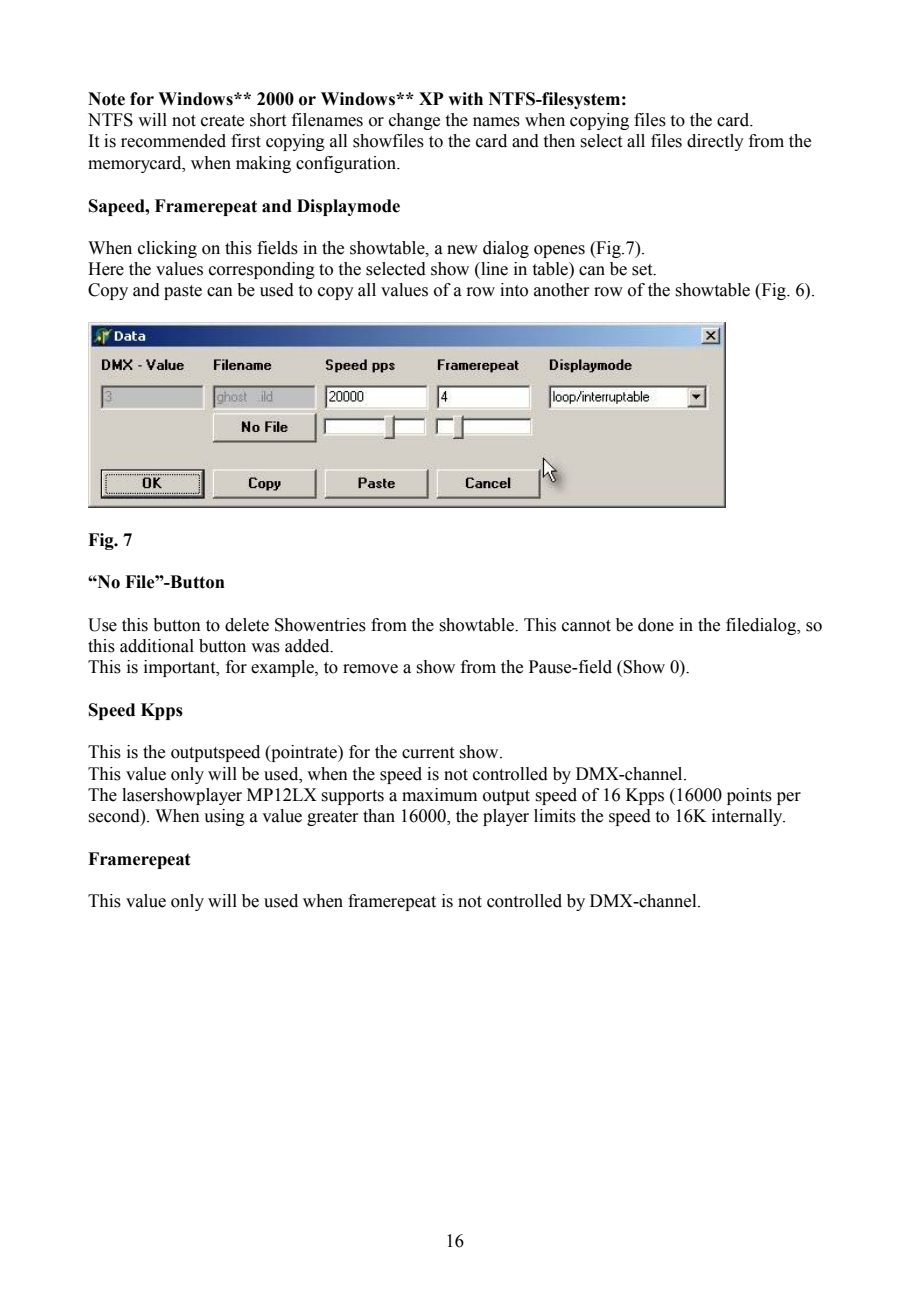  What do you see at coordinates (643, 270) in the screenshot?
I see `set` at bounding box center [643, 270].
